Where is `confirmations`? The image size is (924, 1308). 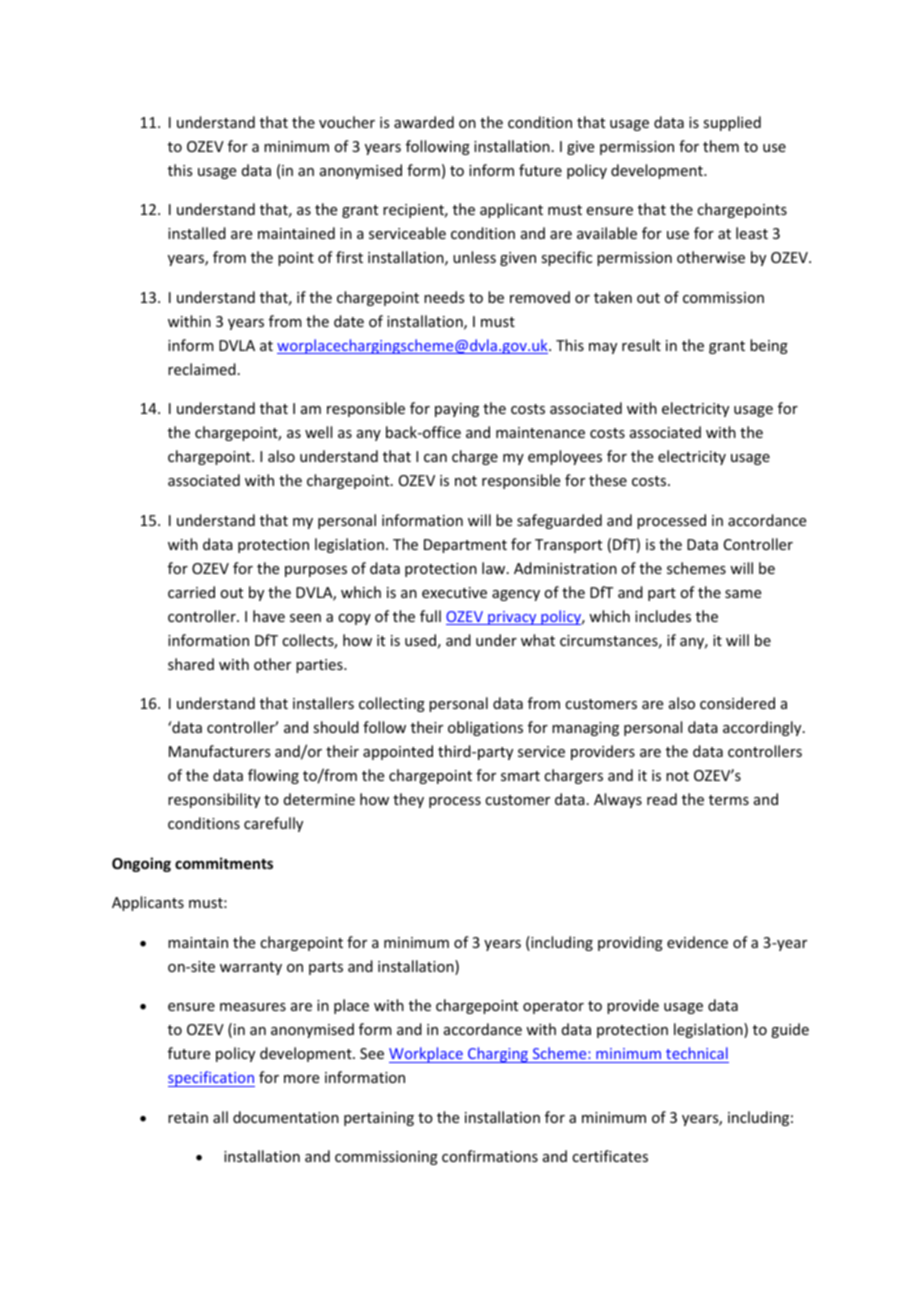 confirmations is located at coordinates (490, 1156).
